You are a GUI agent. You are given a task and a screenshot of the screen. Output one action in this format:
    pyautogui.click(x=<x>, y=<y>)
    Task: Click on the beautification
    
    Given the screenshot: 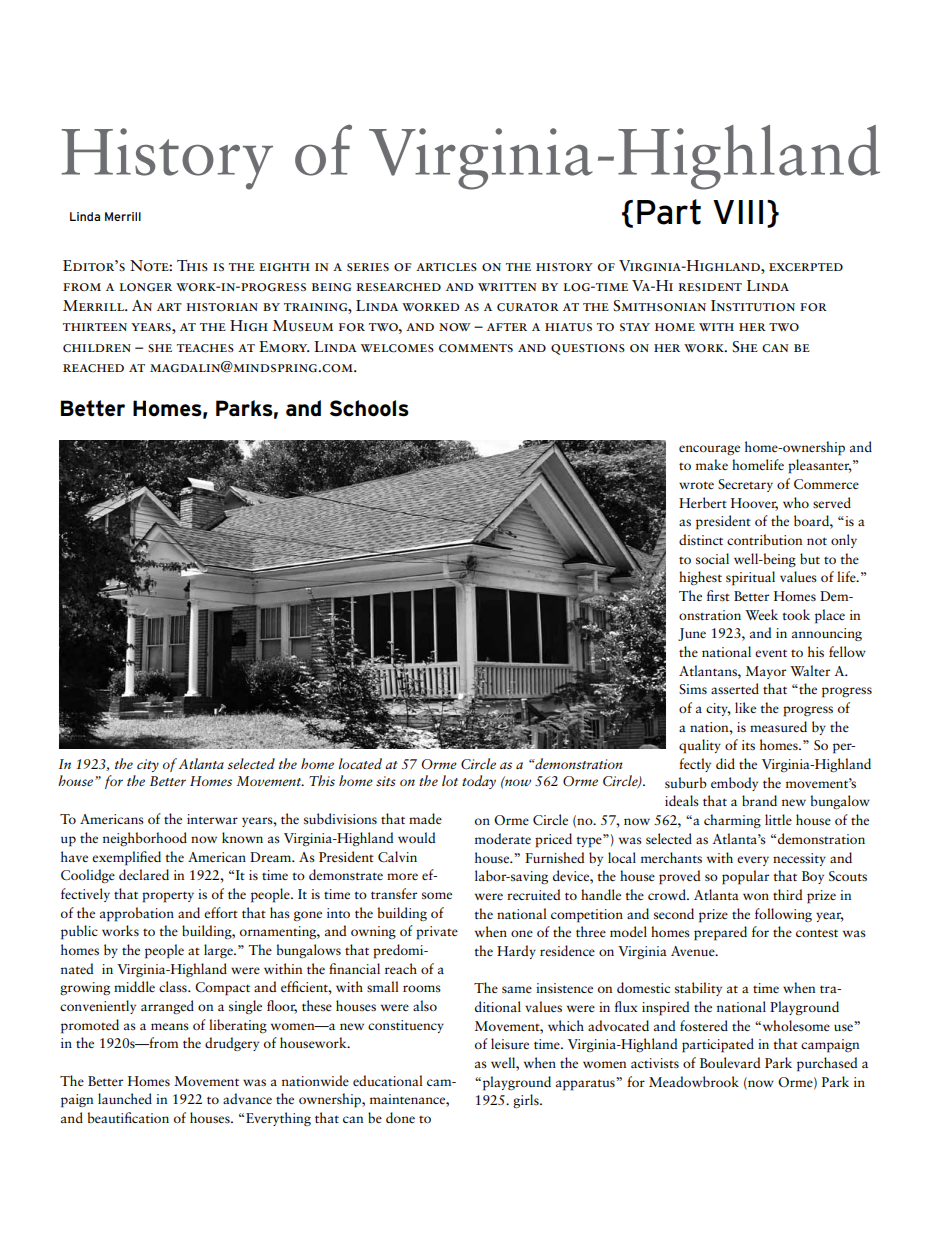 What is the action you would take?
    pyautogui.click(x=128, y=1117)
